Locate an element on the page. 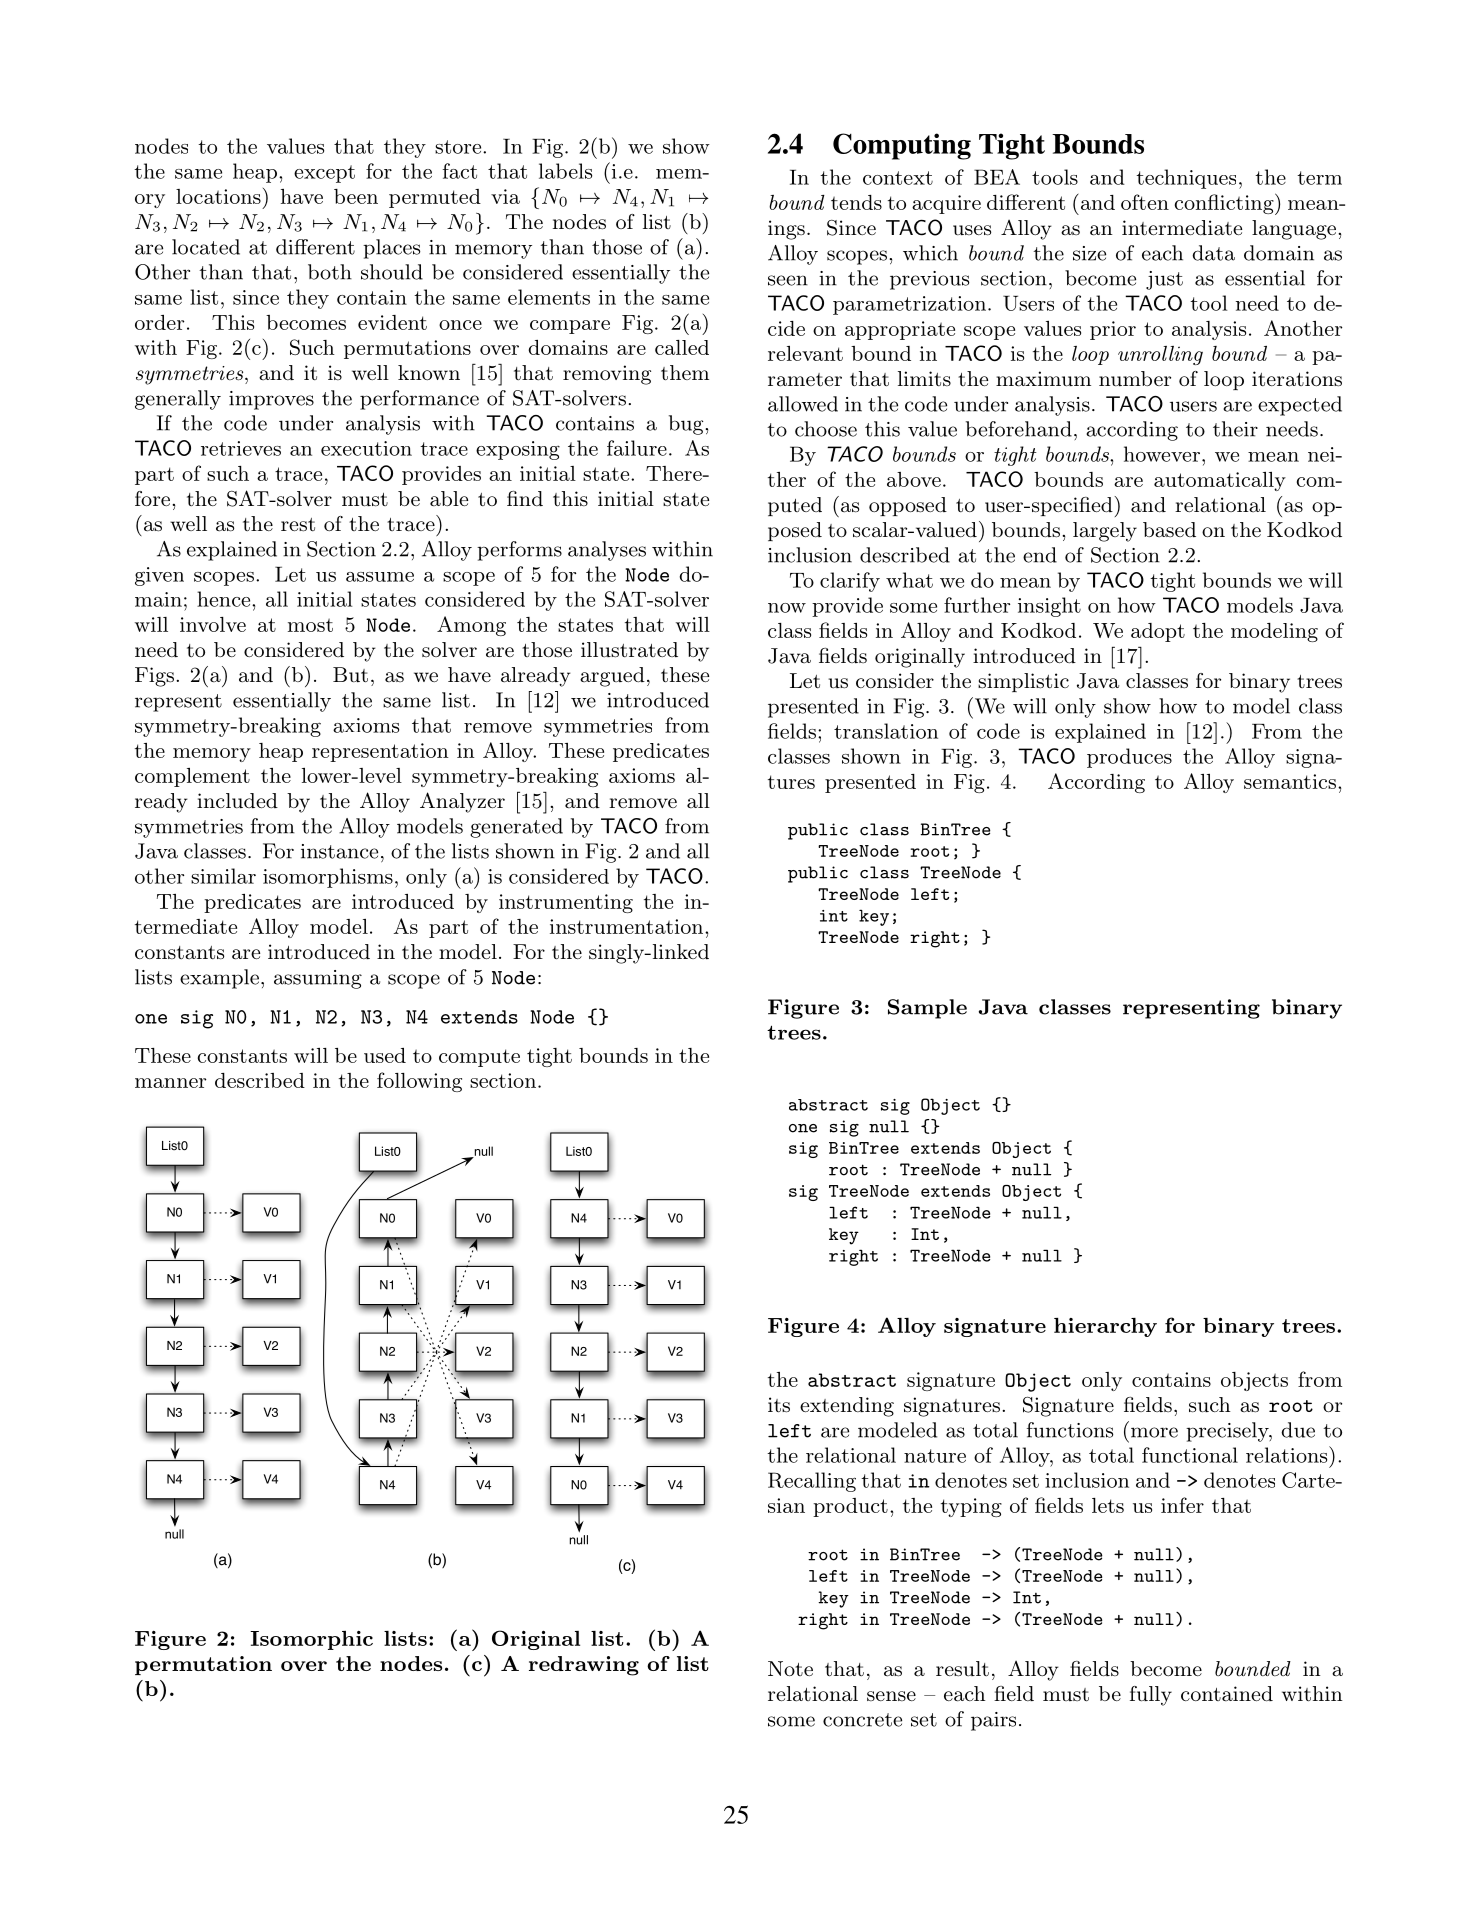  seen is located at coordinates (788, 280).
